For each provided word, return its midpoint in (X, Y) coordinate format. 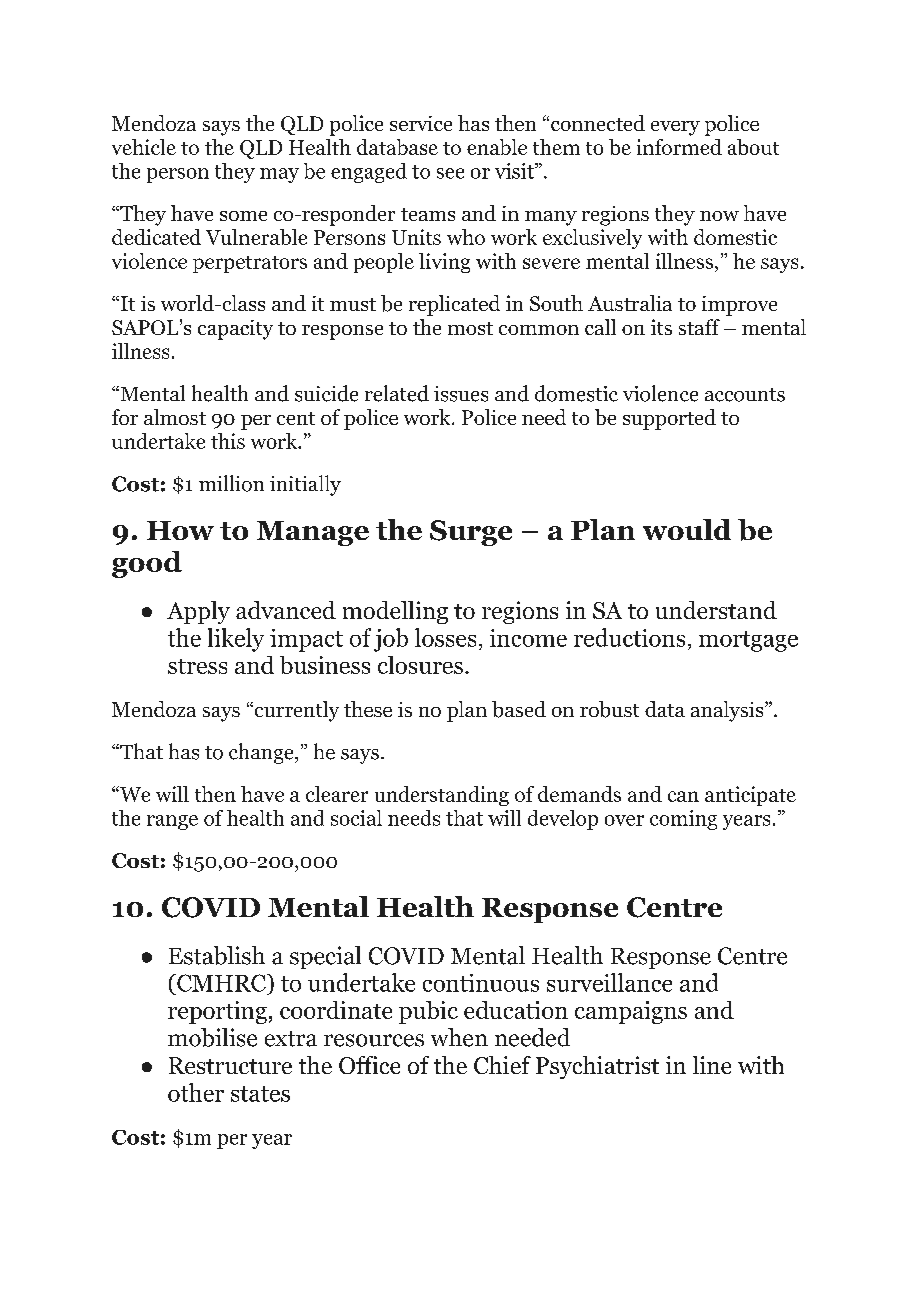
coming (683, 820)
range (172, 822)
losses (445, 637)
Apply (198, 612)
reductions (629, 637)
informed (679, 147)
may (279, 175)
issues (461, 394)
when (459, 1037)
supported (669, 419)
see (450, 173)
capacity (235, 330)
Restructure (230, 1065)
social (356, 818)
